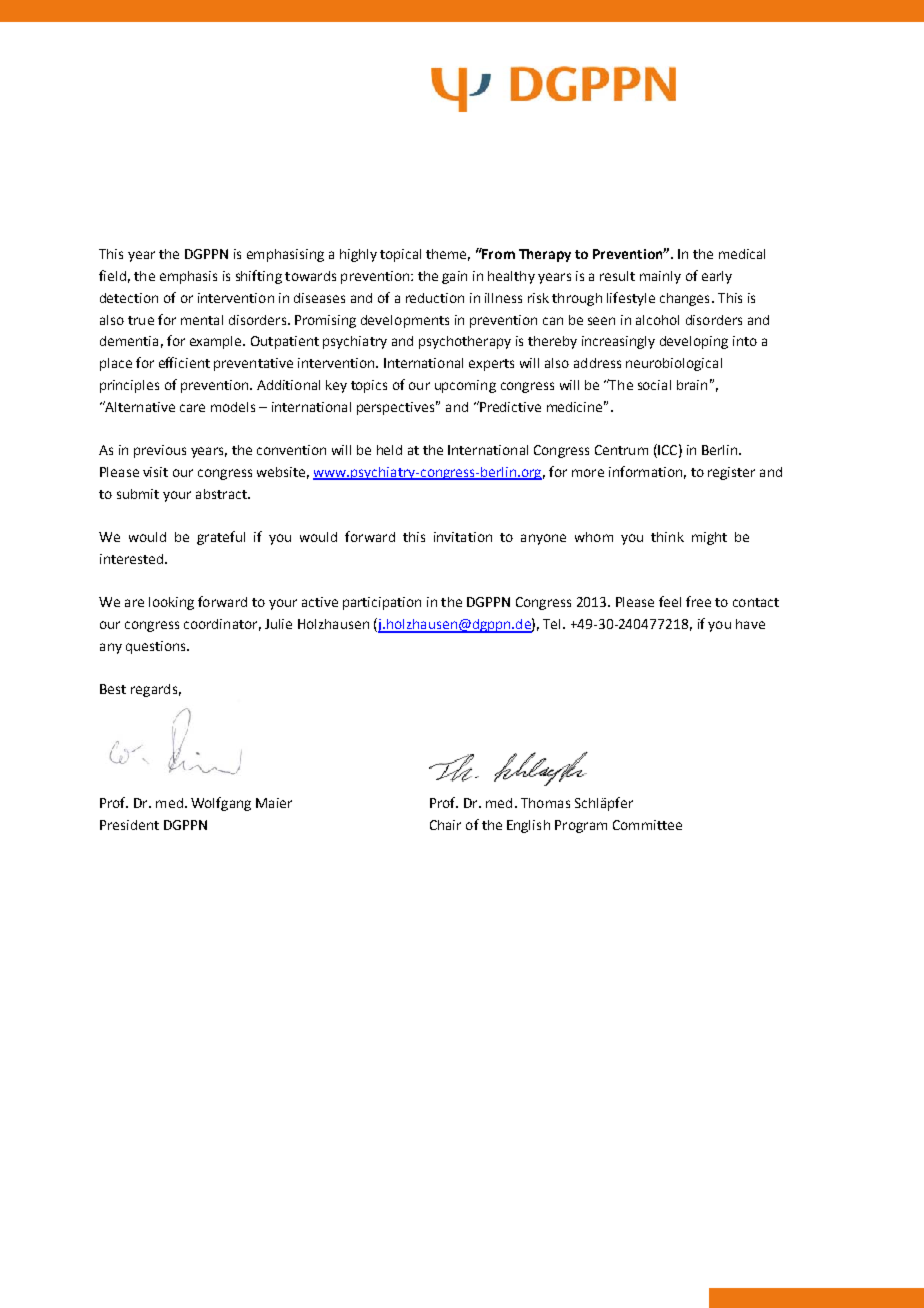 The image size is (924, 1308). Describe the element at coordinates (692, 385) in the screenshot. I see `brain` at that location.
